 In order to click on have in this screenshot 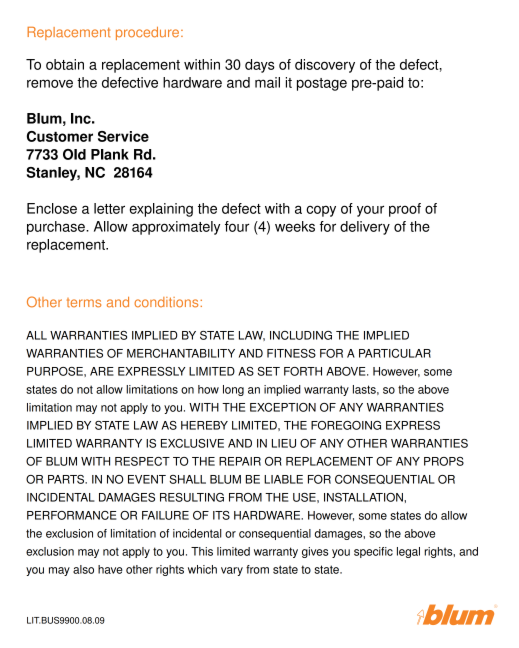, I will do `click(110, 569)`.
